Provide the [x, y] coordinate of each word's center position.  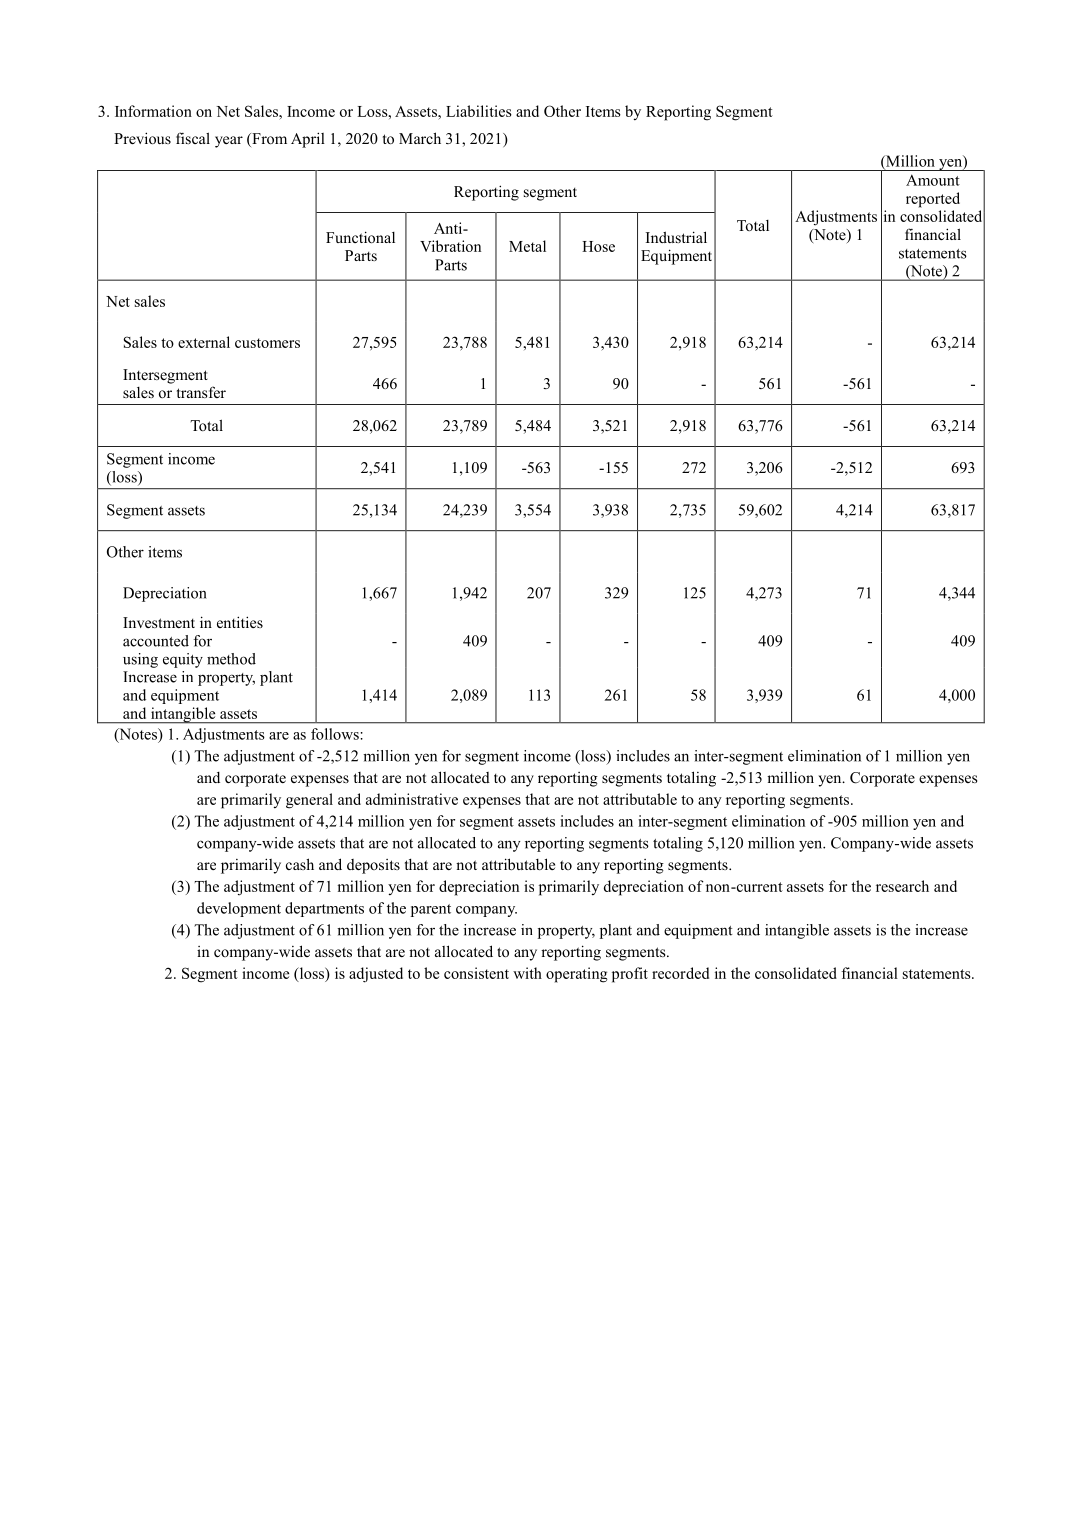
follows [335, 734]
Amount [933, 180]
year [229, 142]
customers [267, 343]
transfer [201, 392]
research [902, 886]
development [239, 909]
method [231, 659]
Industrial [676, 237]
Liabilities [479, 111]
